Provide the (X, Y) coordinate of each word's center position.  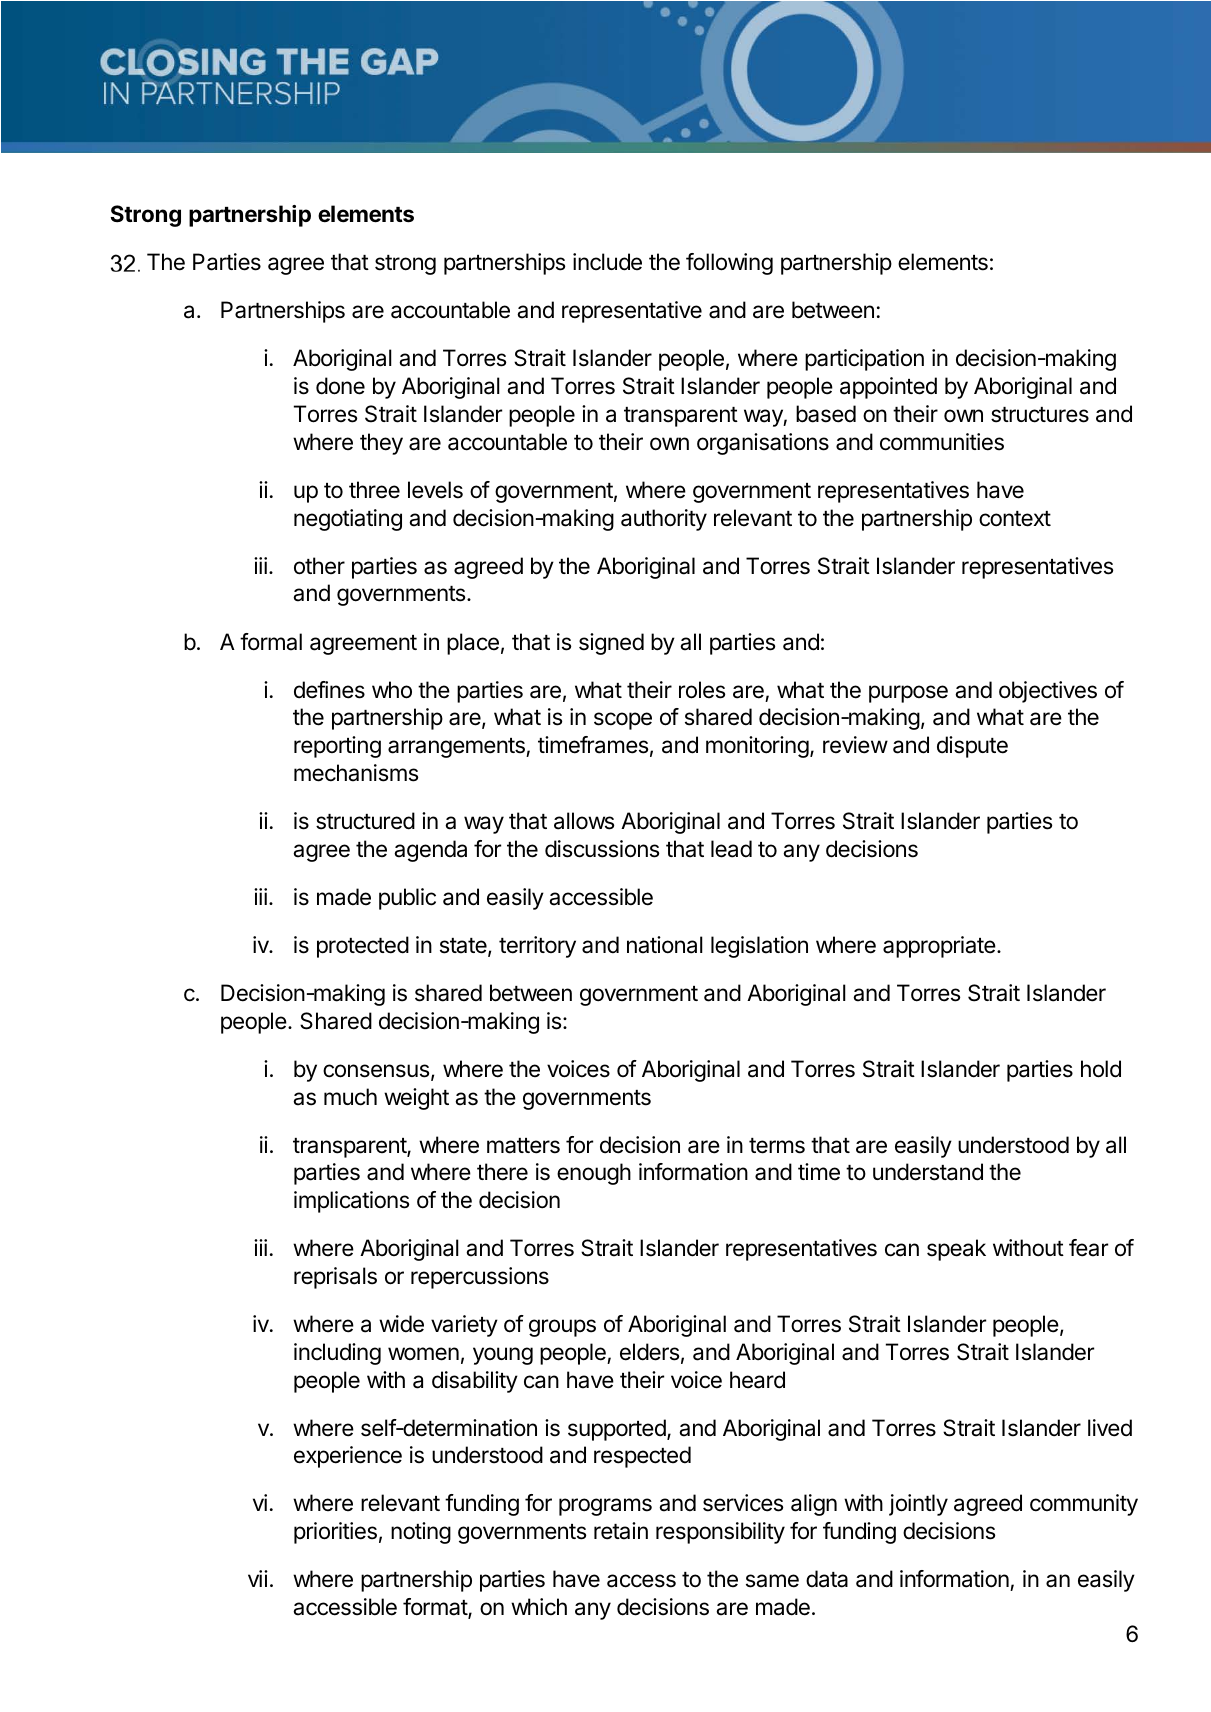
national (665, 945)
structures (1040, 415)
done (340, 386)
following (729, 264)
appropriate (939, 947)
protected (363, 947)
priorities (335, 1533)
